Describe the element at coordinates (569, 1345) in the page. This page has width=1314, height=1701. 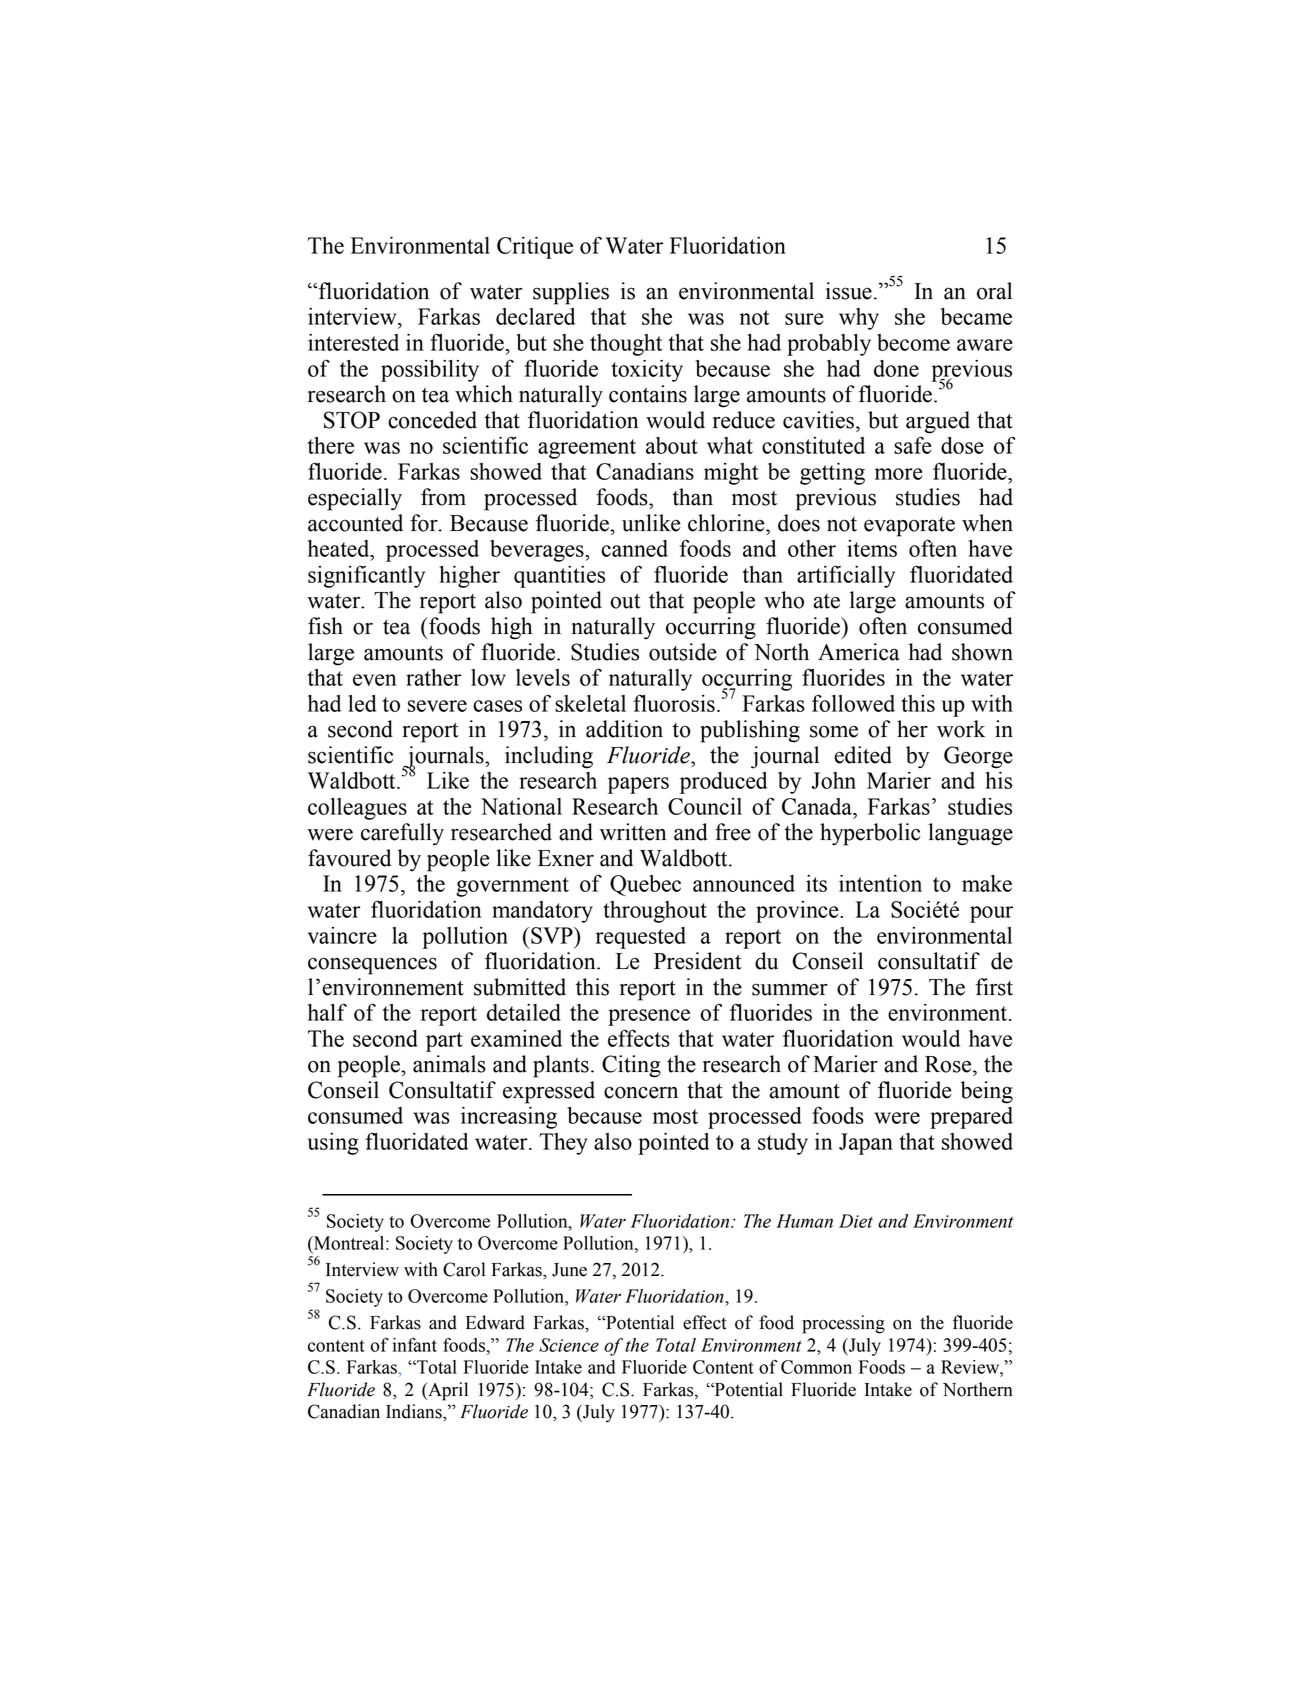
I see `Science` at that location.
